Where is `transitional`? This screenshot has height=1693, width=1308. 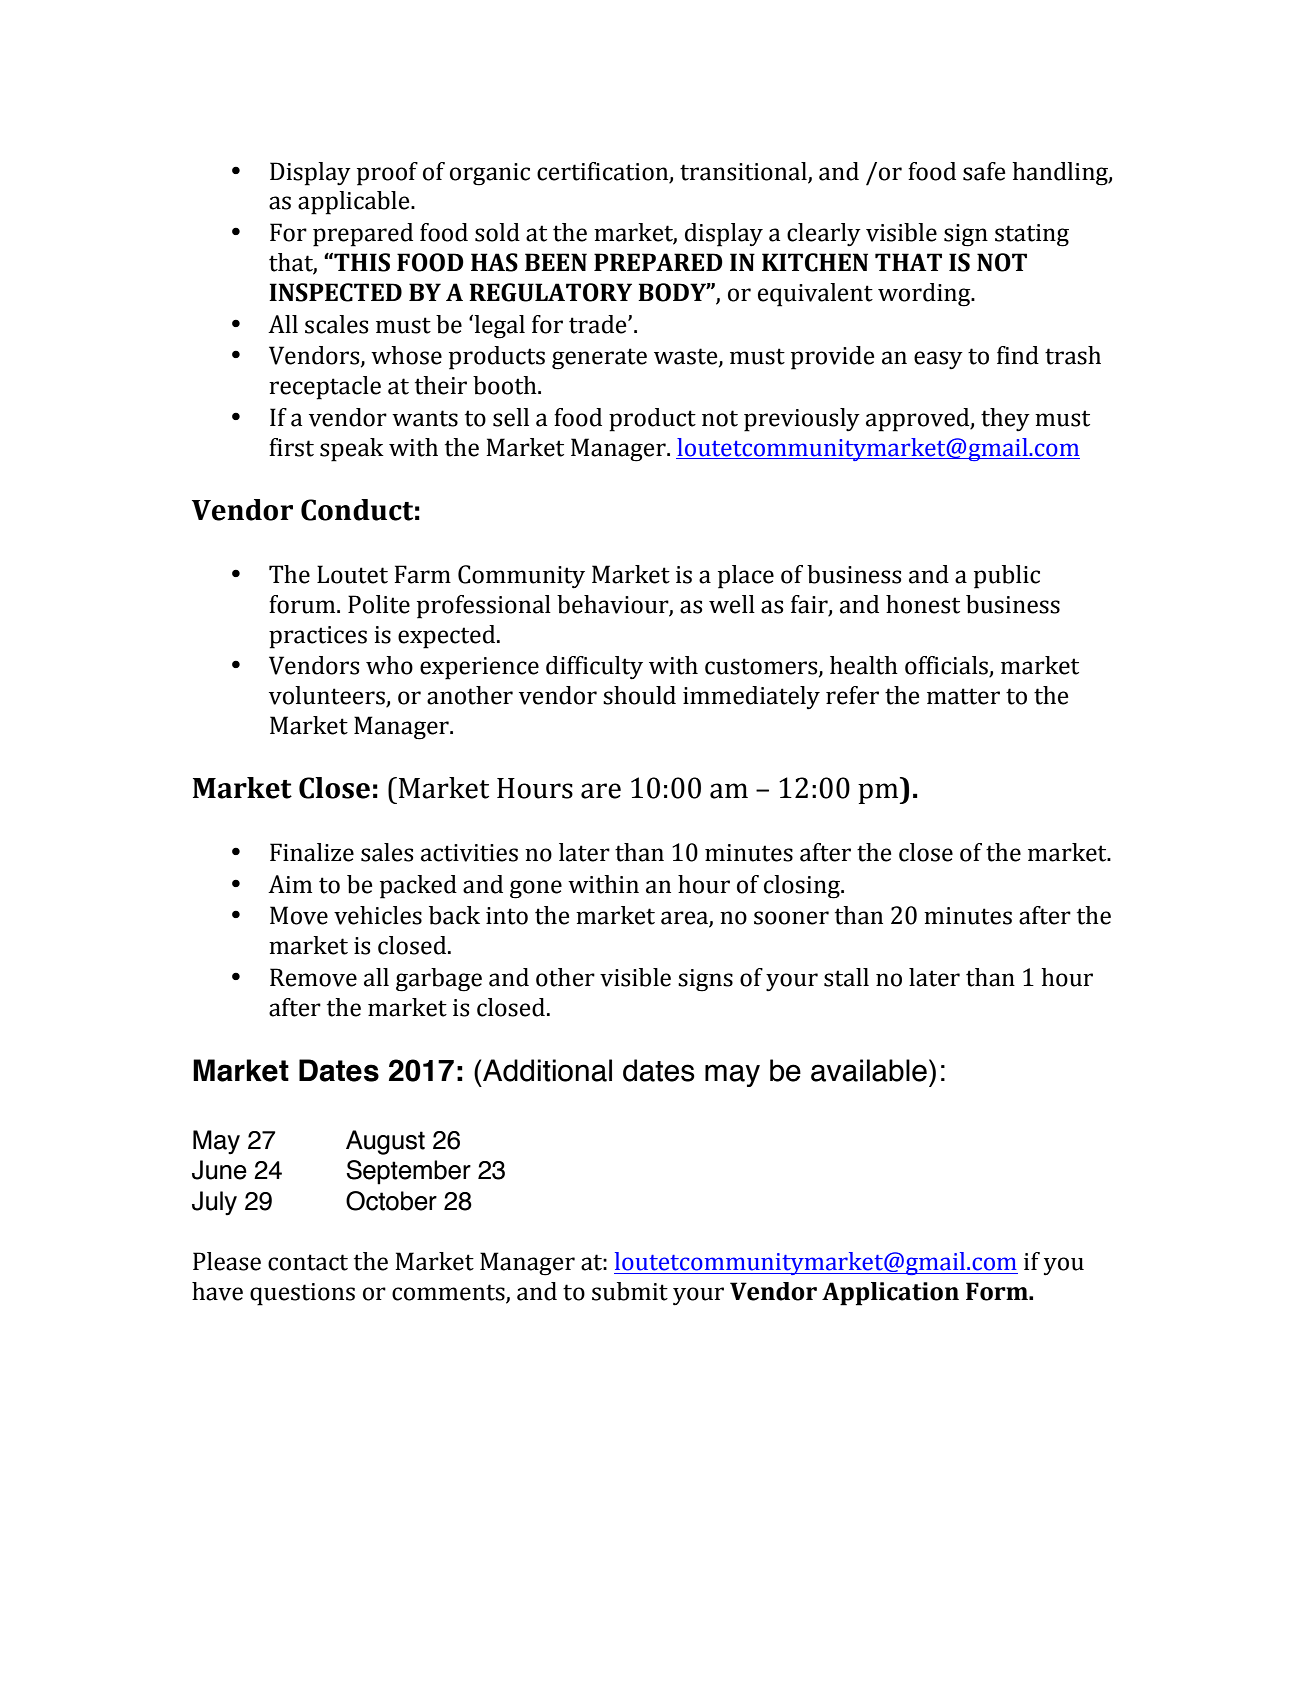
transitional is located at coordinates (743, 171).
